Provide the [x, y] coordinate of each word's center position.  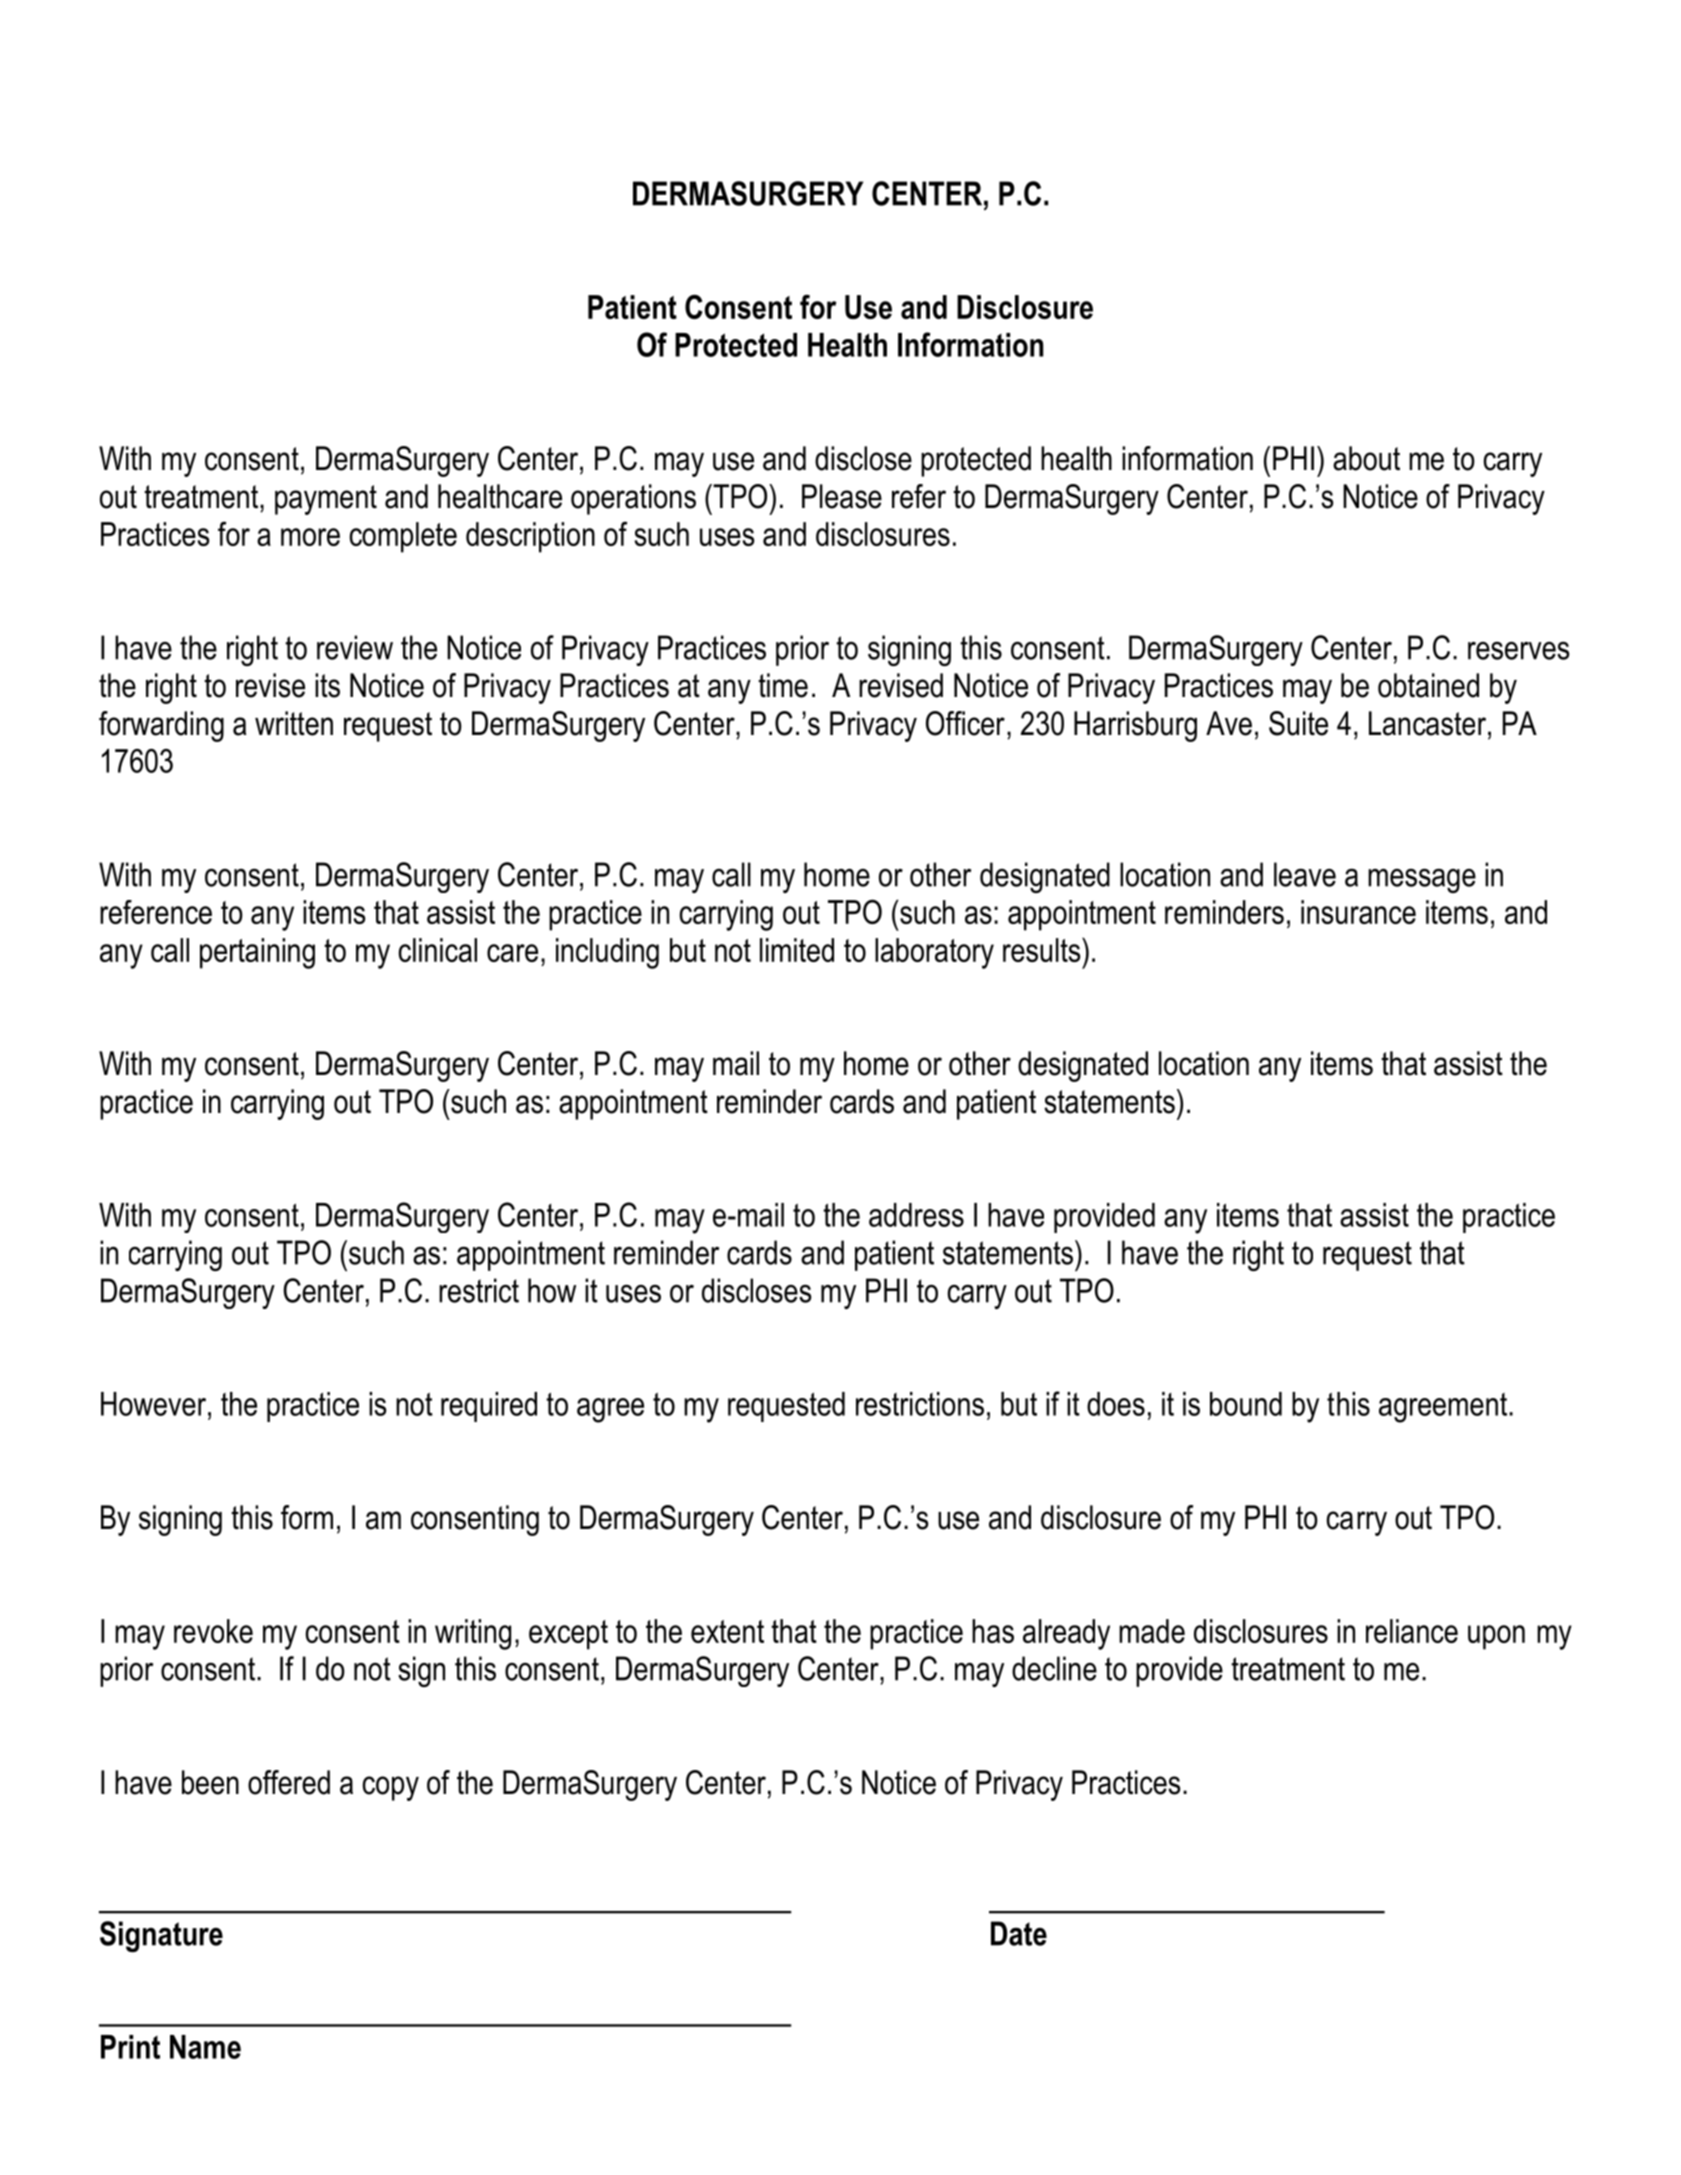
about [1366, 458]
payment [326, 500]
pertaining [257, 953]
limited [797, 950]
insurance [1358, 912]
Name [205, 2047]
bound [1246, 1404]
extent [727, 1631]
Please [842, 496]
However [155, 1404]
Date [1019, 1933]
